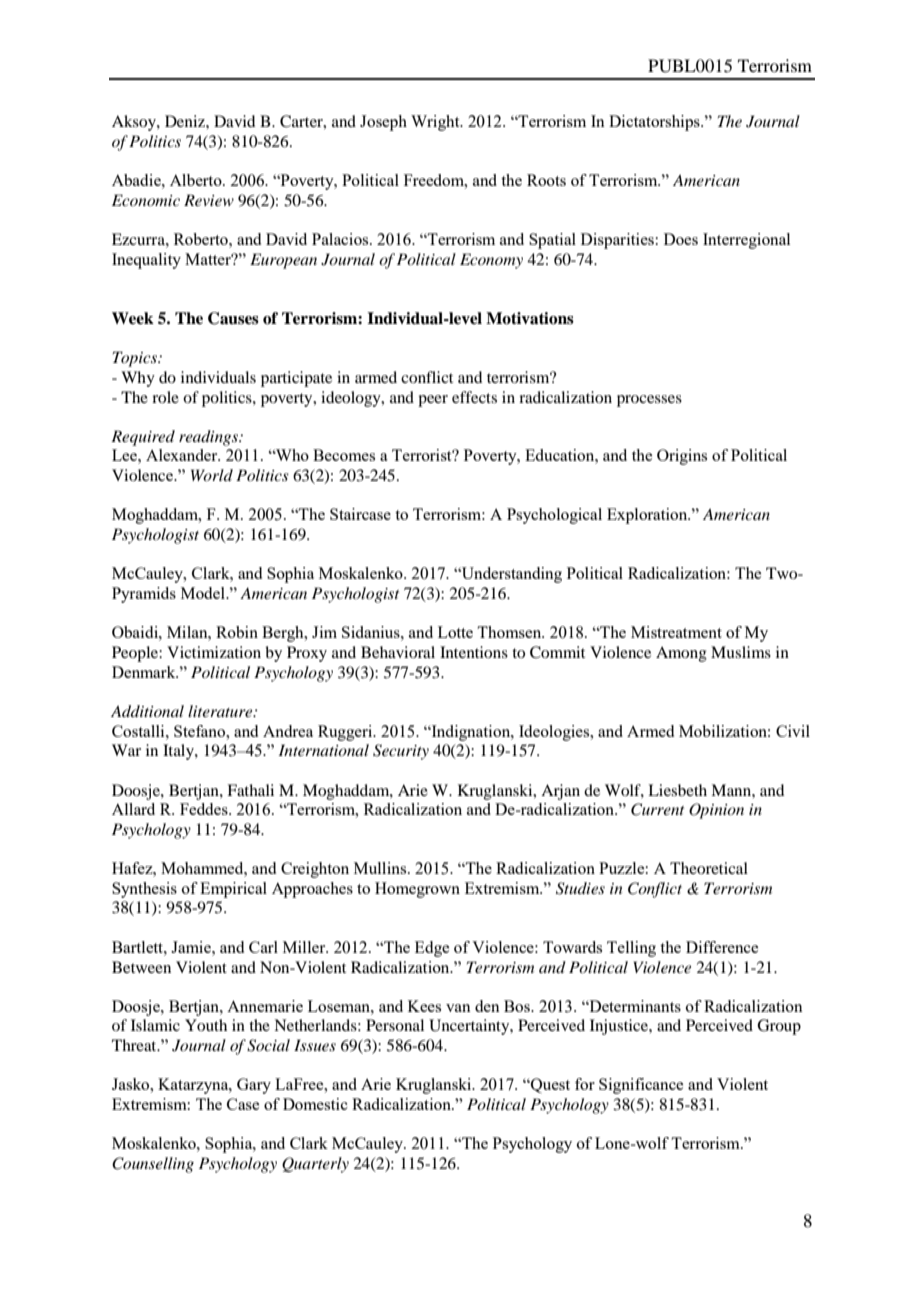 The image size is (924, 1308). Describe the element at coordinates (554, 516) in the screenshot. I see `Psychological` at that location.
